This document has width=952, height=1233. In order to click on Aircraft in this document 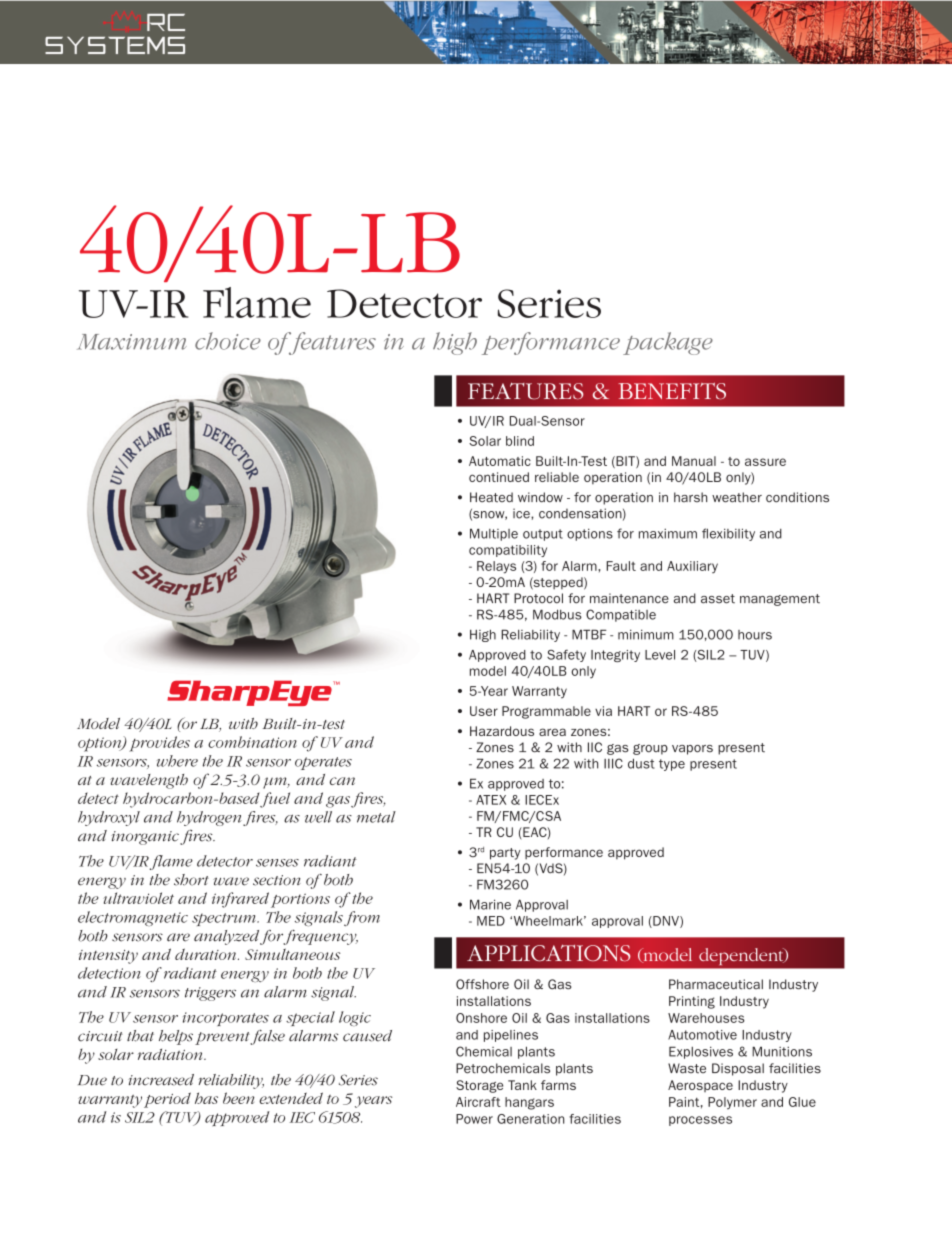, I will do `click(478, 1102)`.
